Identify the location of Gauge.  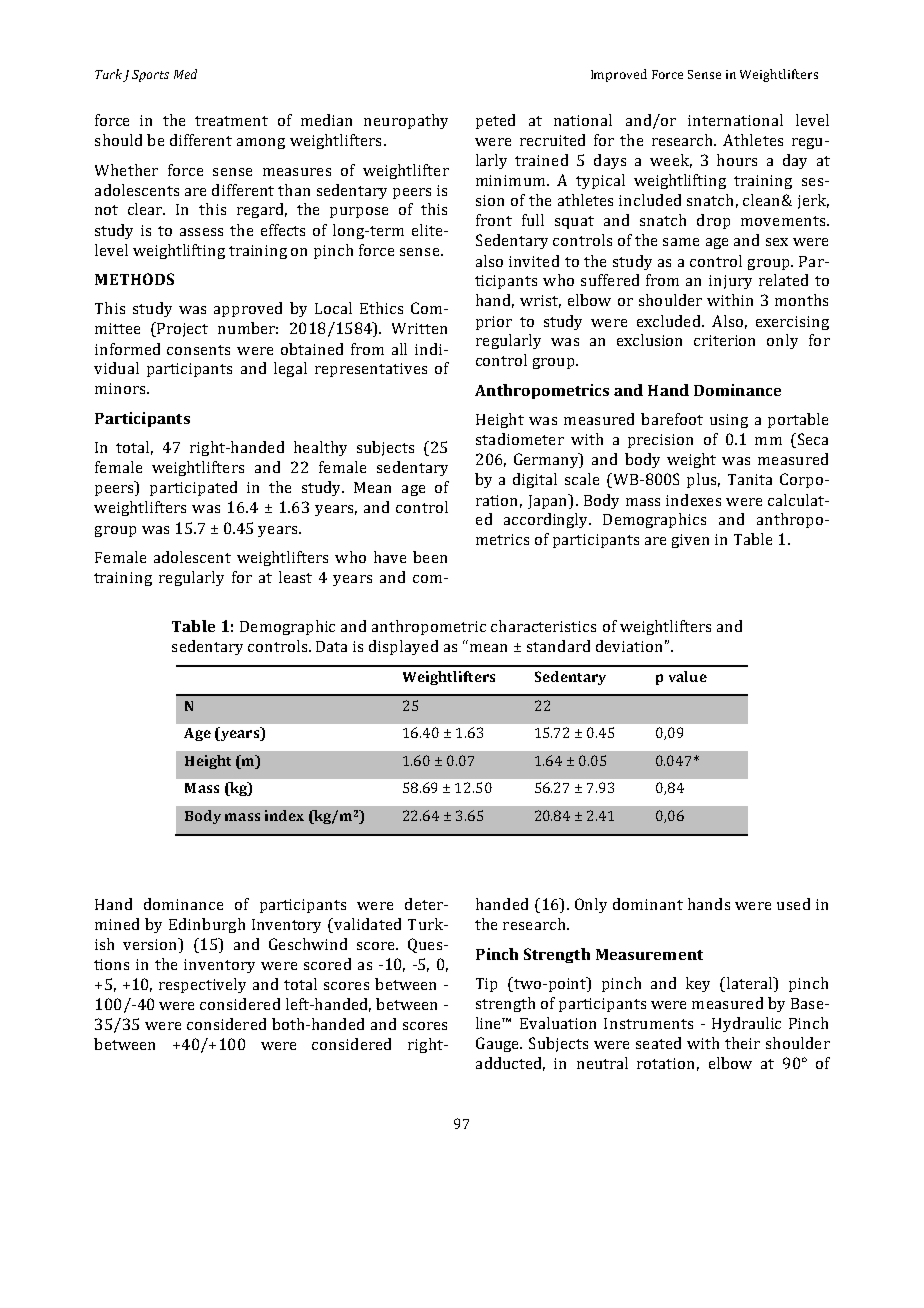
(499, 1044).
